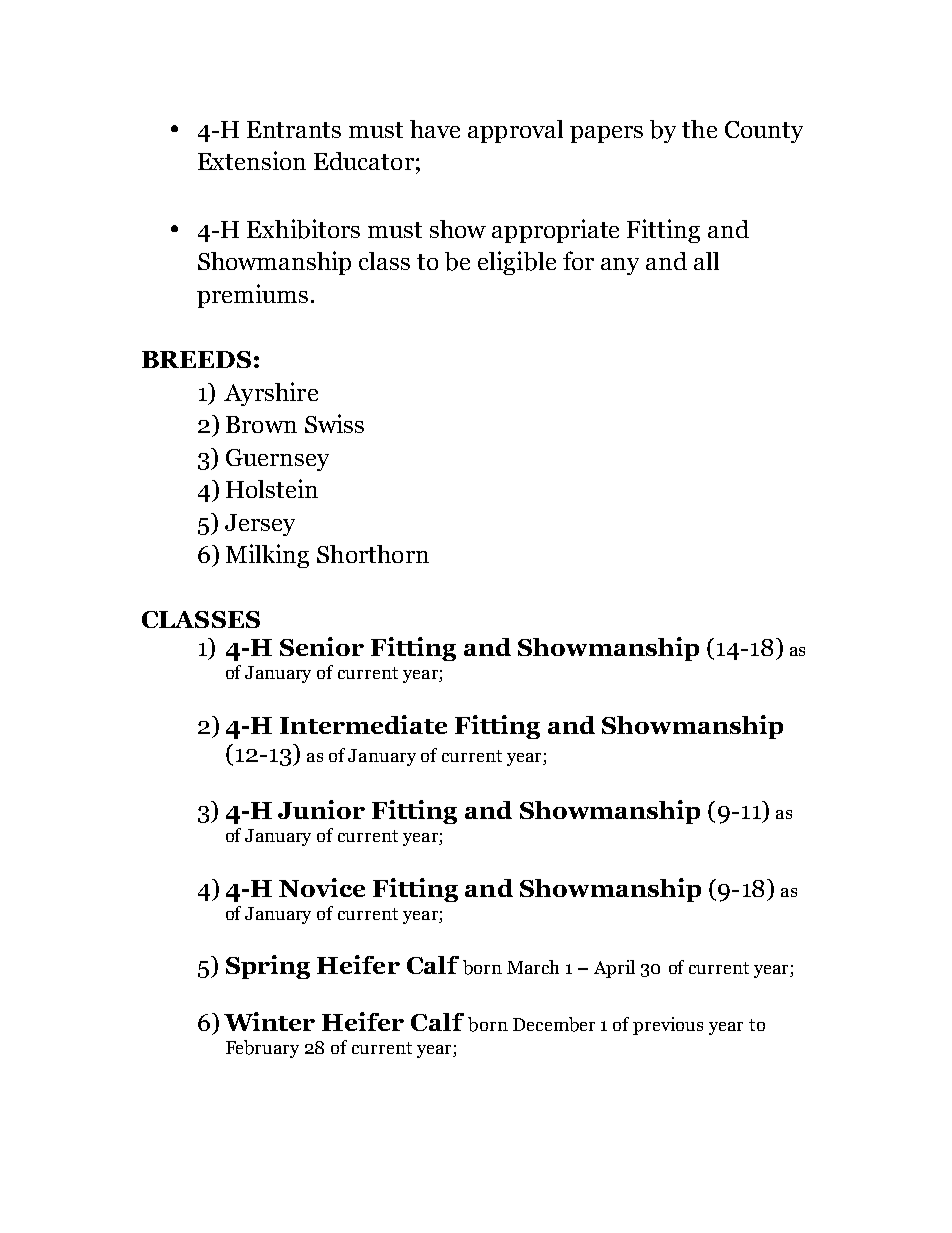 Image resolution: width=952 pixels, height=1233 pixels. I want to click on Milking, so click(267, 556).
